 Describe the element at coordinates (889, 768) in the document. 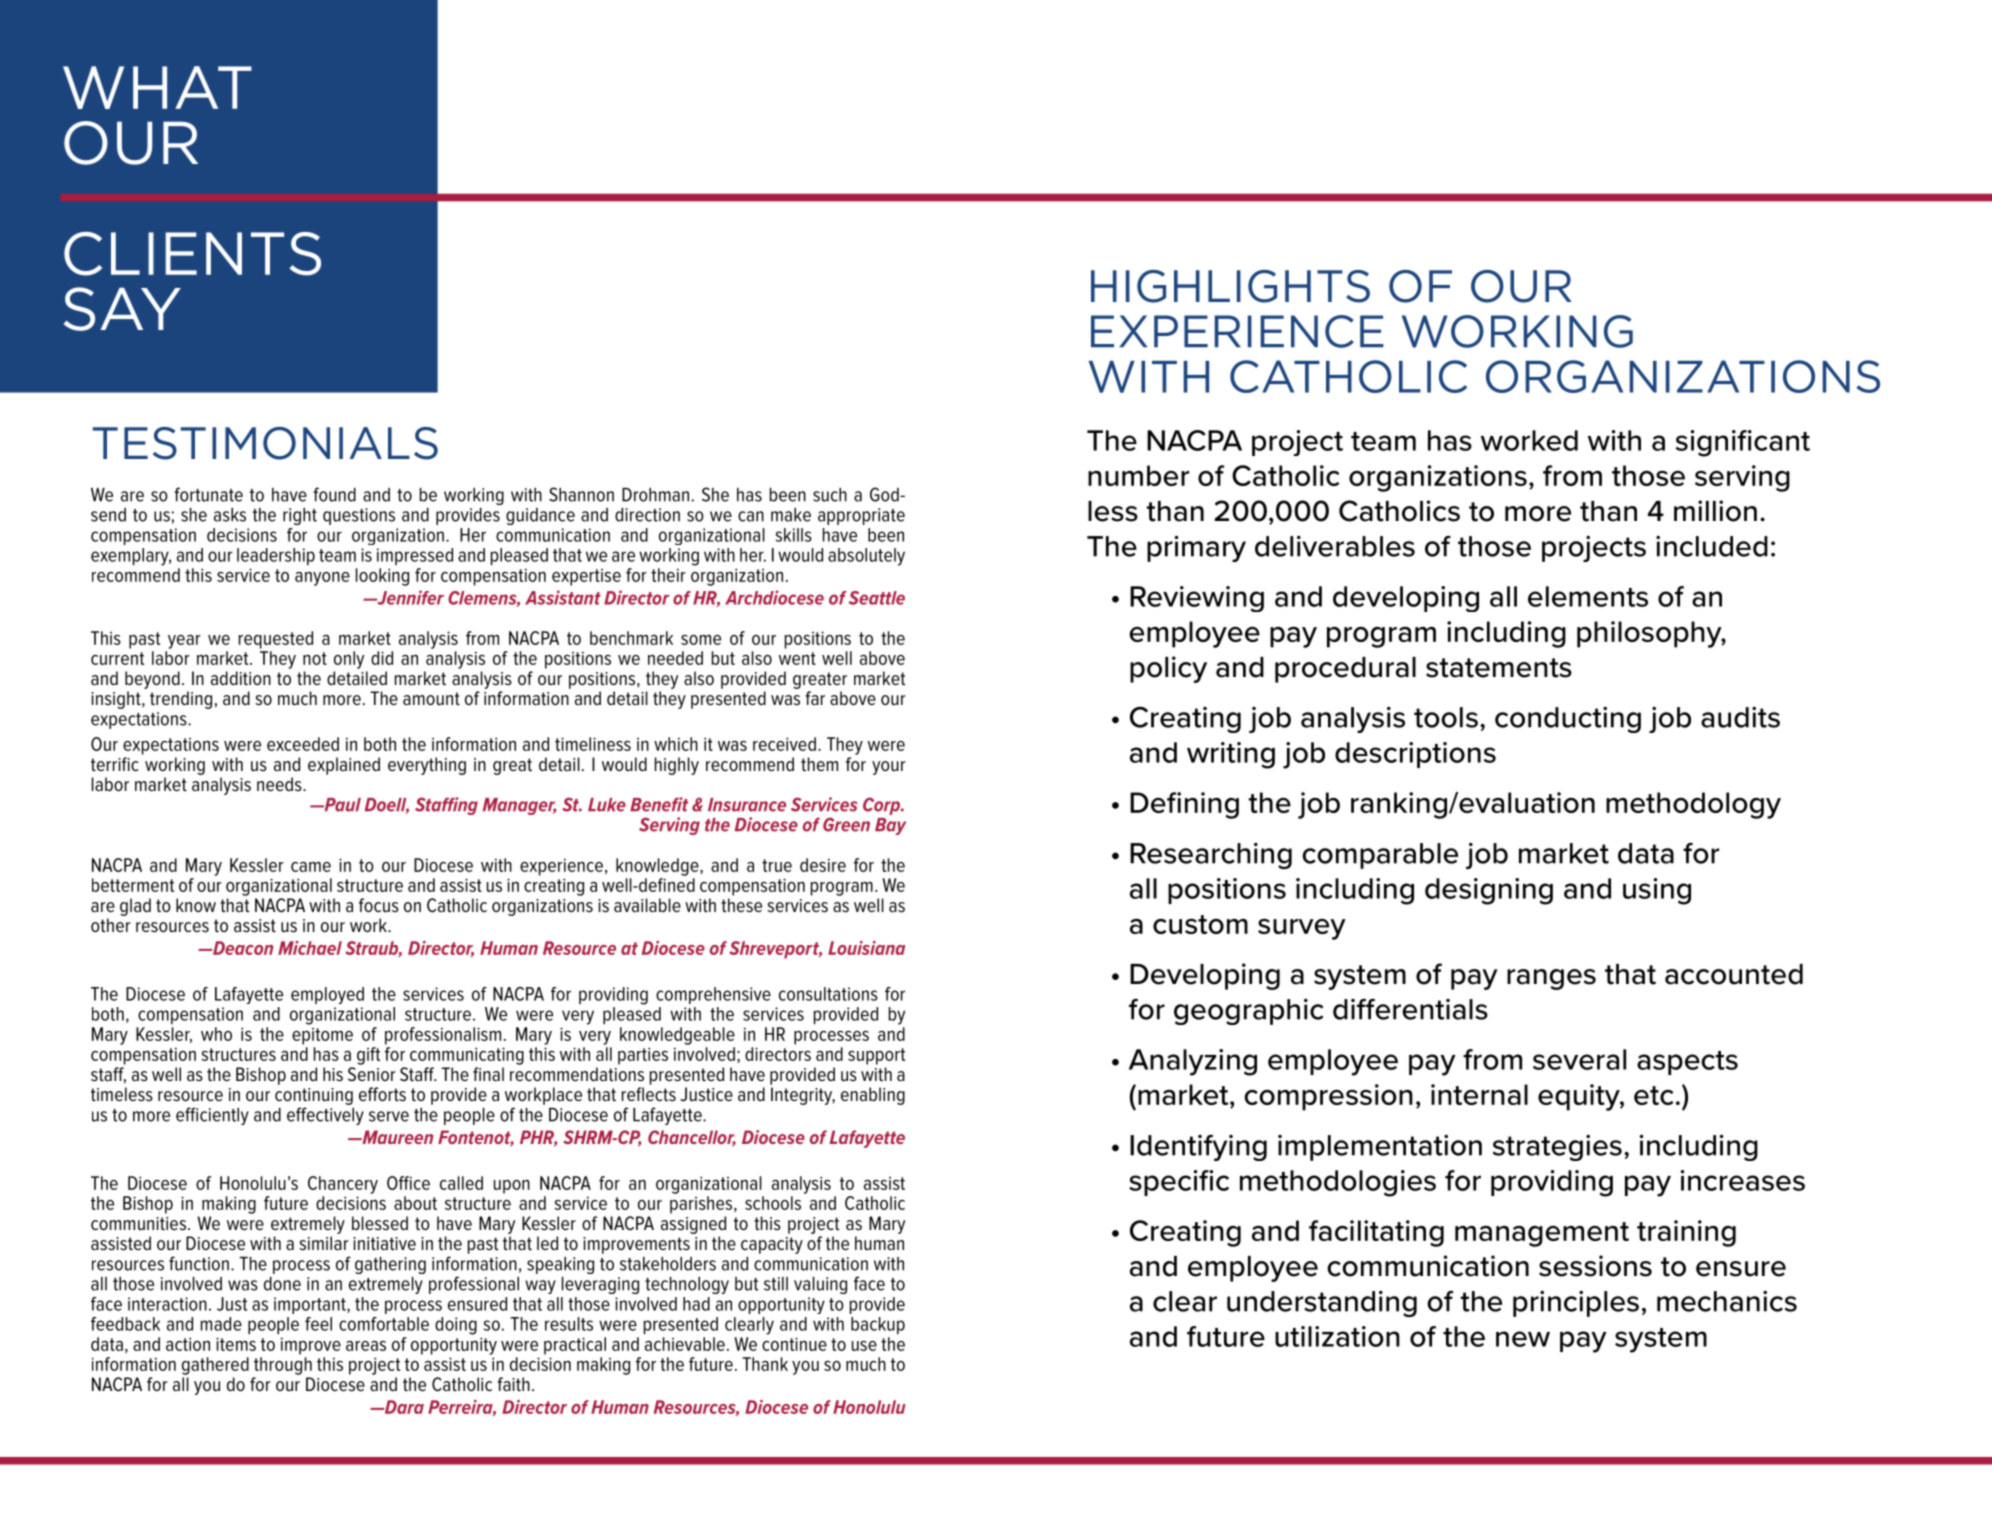

I see `your` at that location.
